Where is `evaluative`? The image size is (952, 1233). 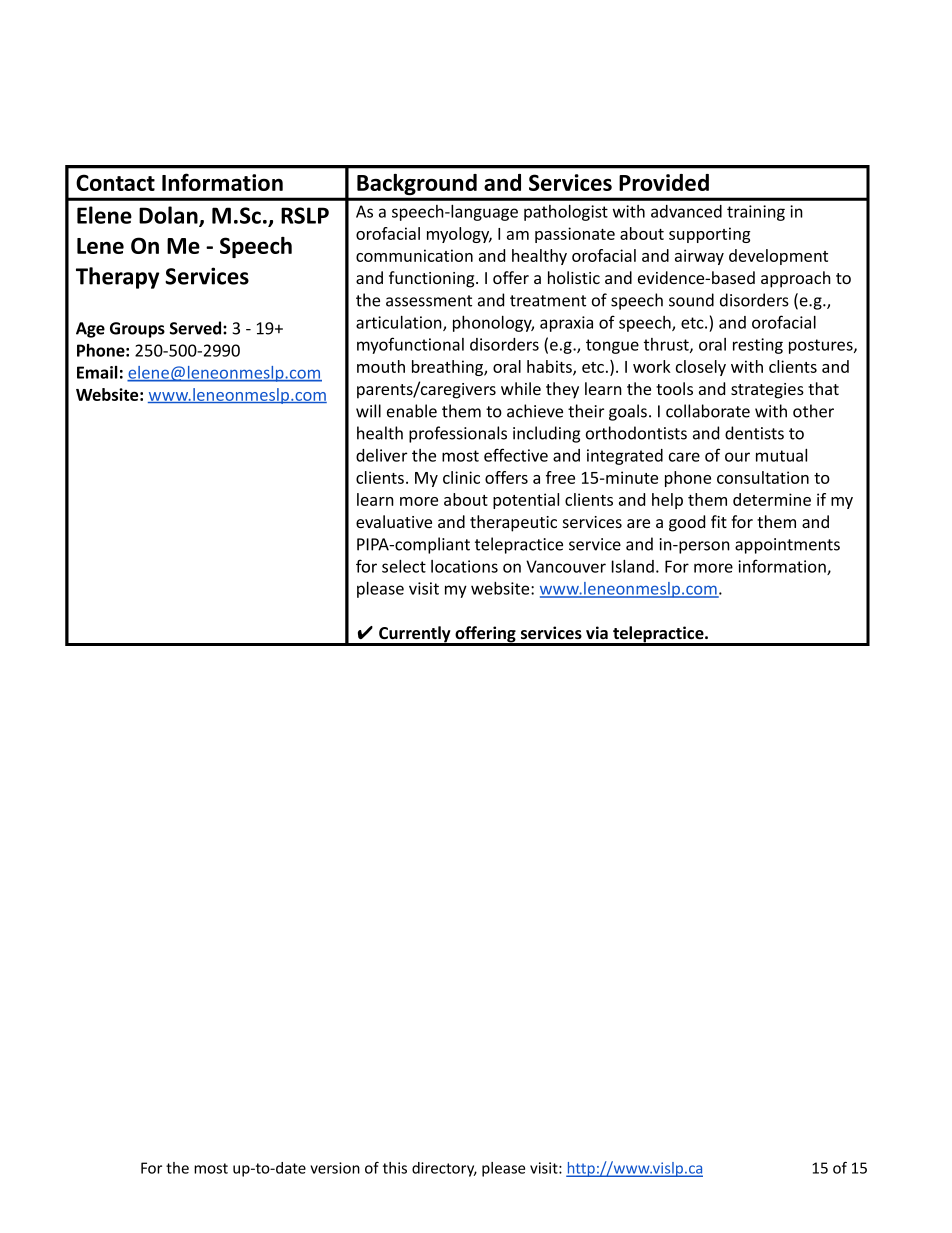
evaluative is located at coordinates (394, 521).
